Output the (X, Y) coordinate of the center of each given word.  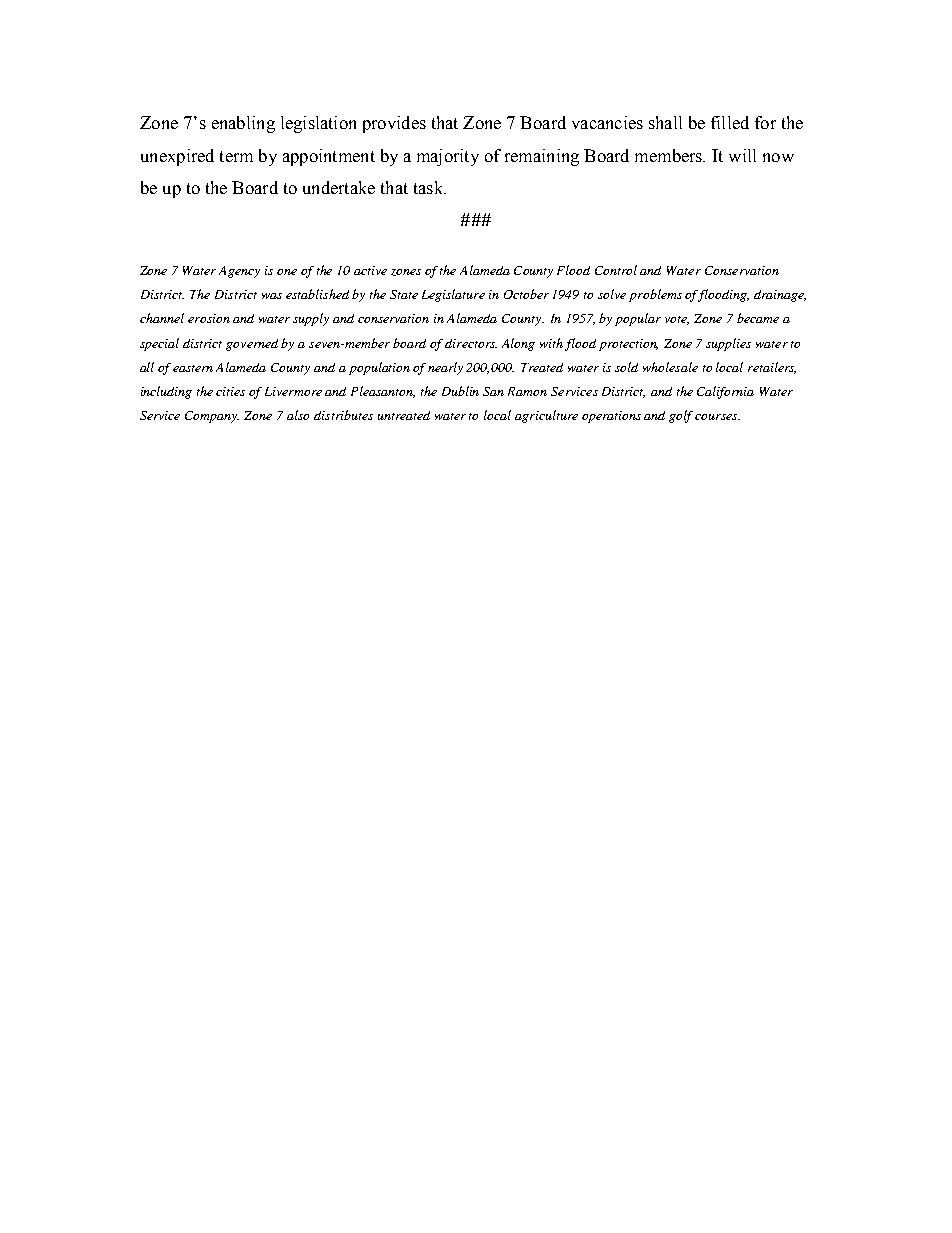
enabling (243, 124)
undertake (339, 187)
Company (212, 417)
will (742, 155)
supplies (728, 344)
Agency (239, 272)
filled (730, 122)
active (370, 270)
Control (616, 270)
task (430, 187)
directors (471, 343)
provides (394, 124)
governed (252, 345)
